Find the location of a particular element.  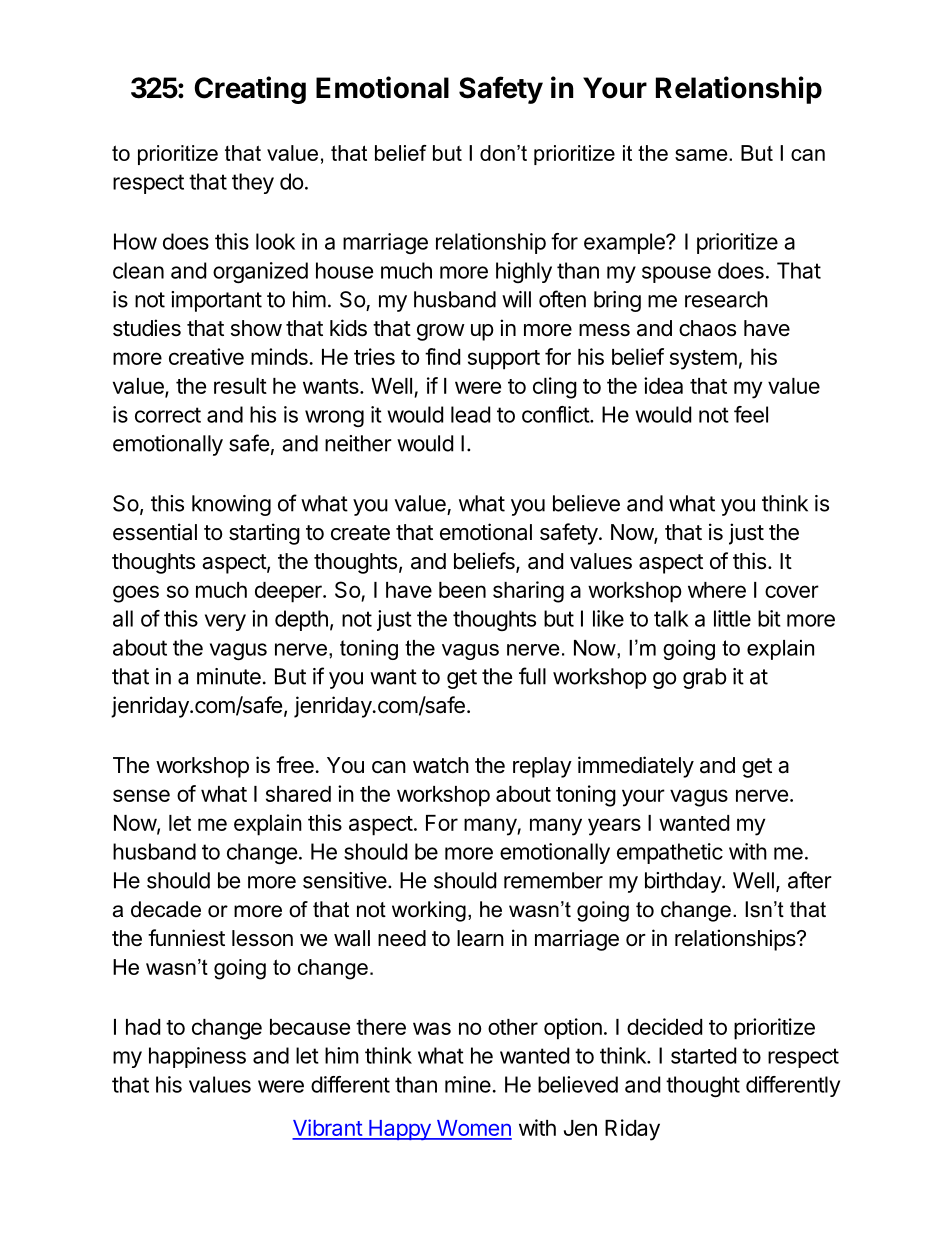

highly is located at coordinates (524, 272).
